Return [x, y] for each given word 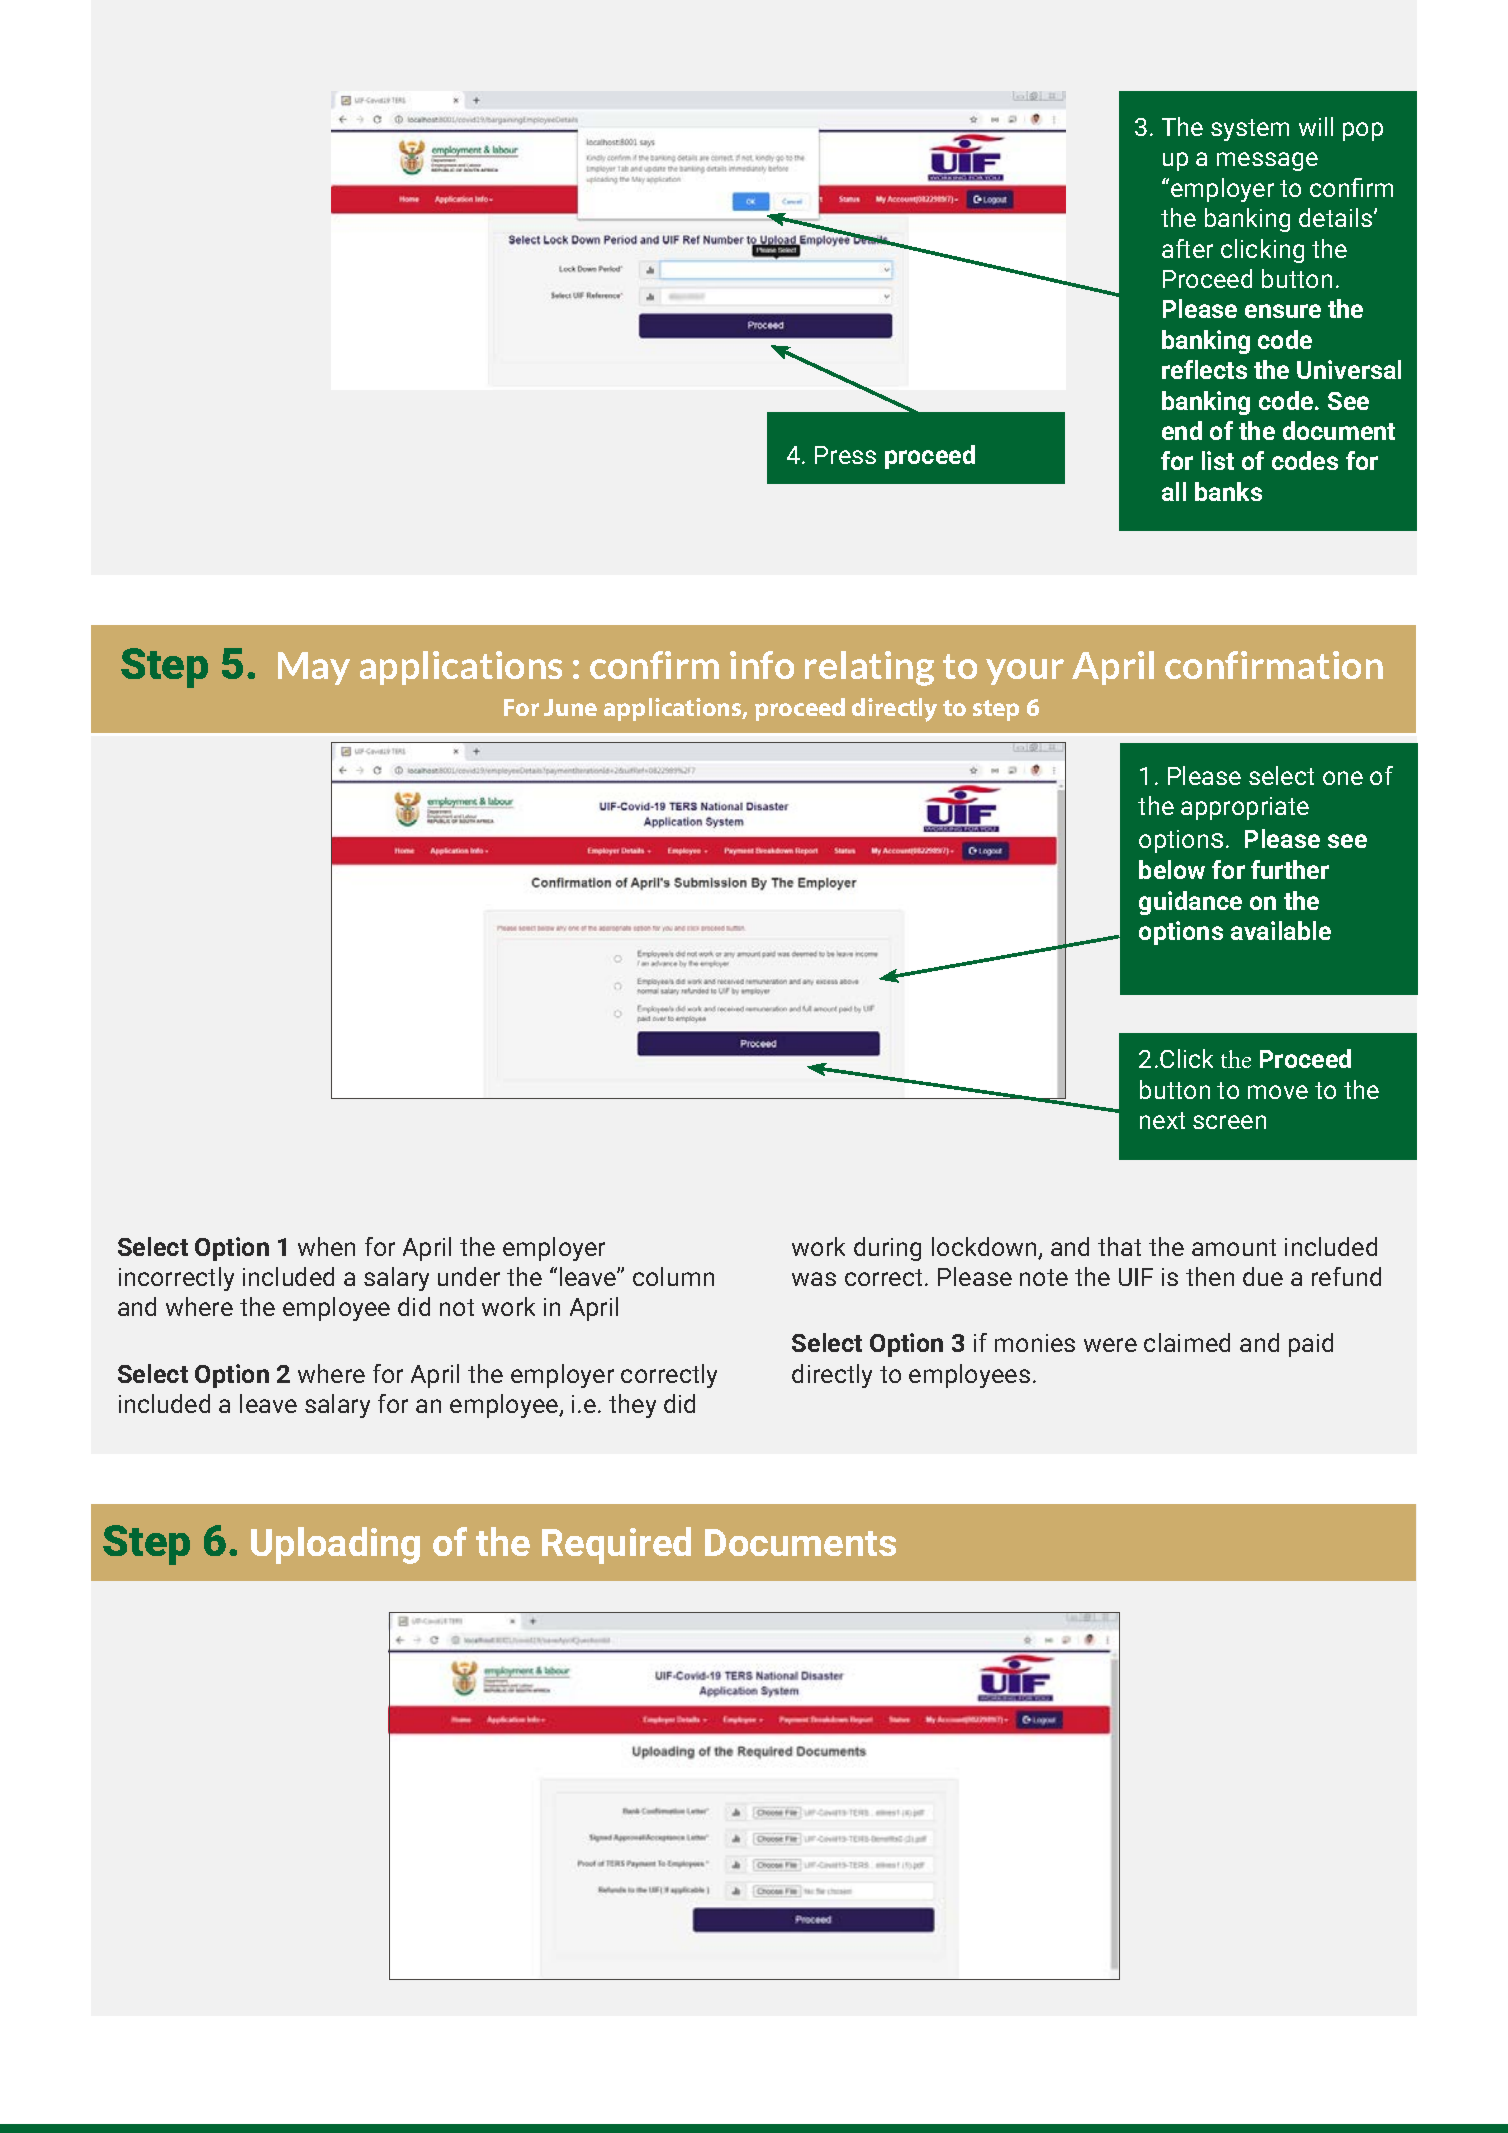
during [887, 1249]
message [1267, 161]
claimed [1187, 1342]
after [1187, 248]
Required [616, 1545]
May [314, 668]
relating [869, 668]
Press [845, 455]
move [1278, 1092]
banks [1228, 491]
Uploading [335, 1545]
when [326, 1246]
